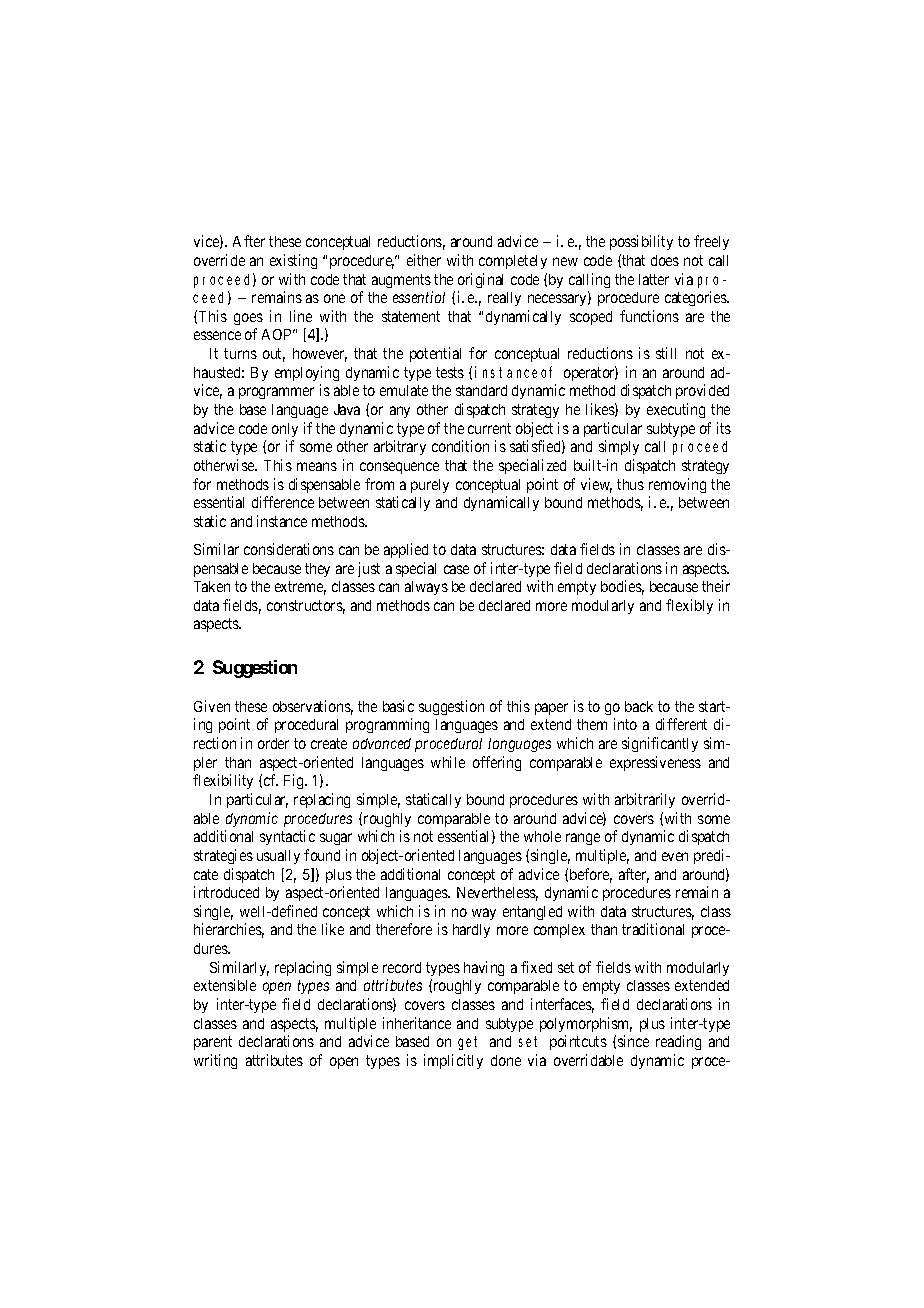 Image resolution: width=924 pixels, height=1308 pixels. I want to click on existing, so click(293, 261).
